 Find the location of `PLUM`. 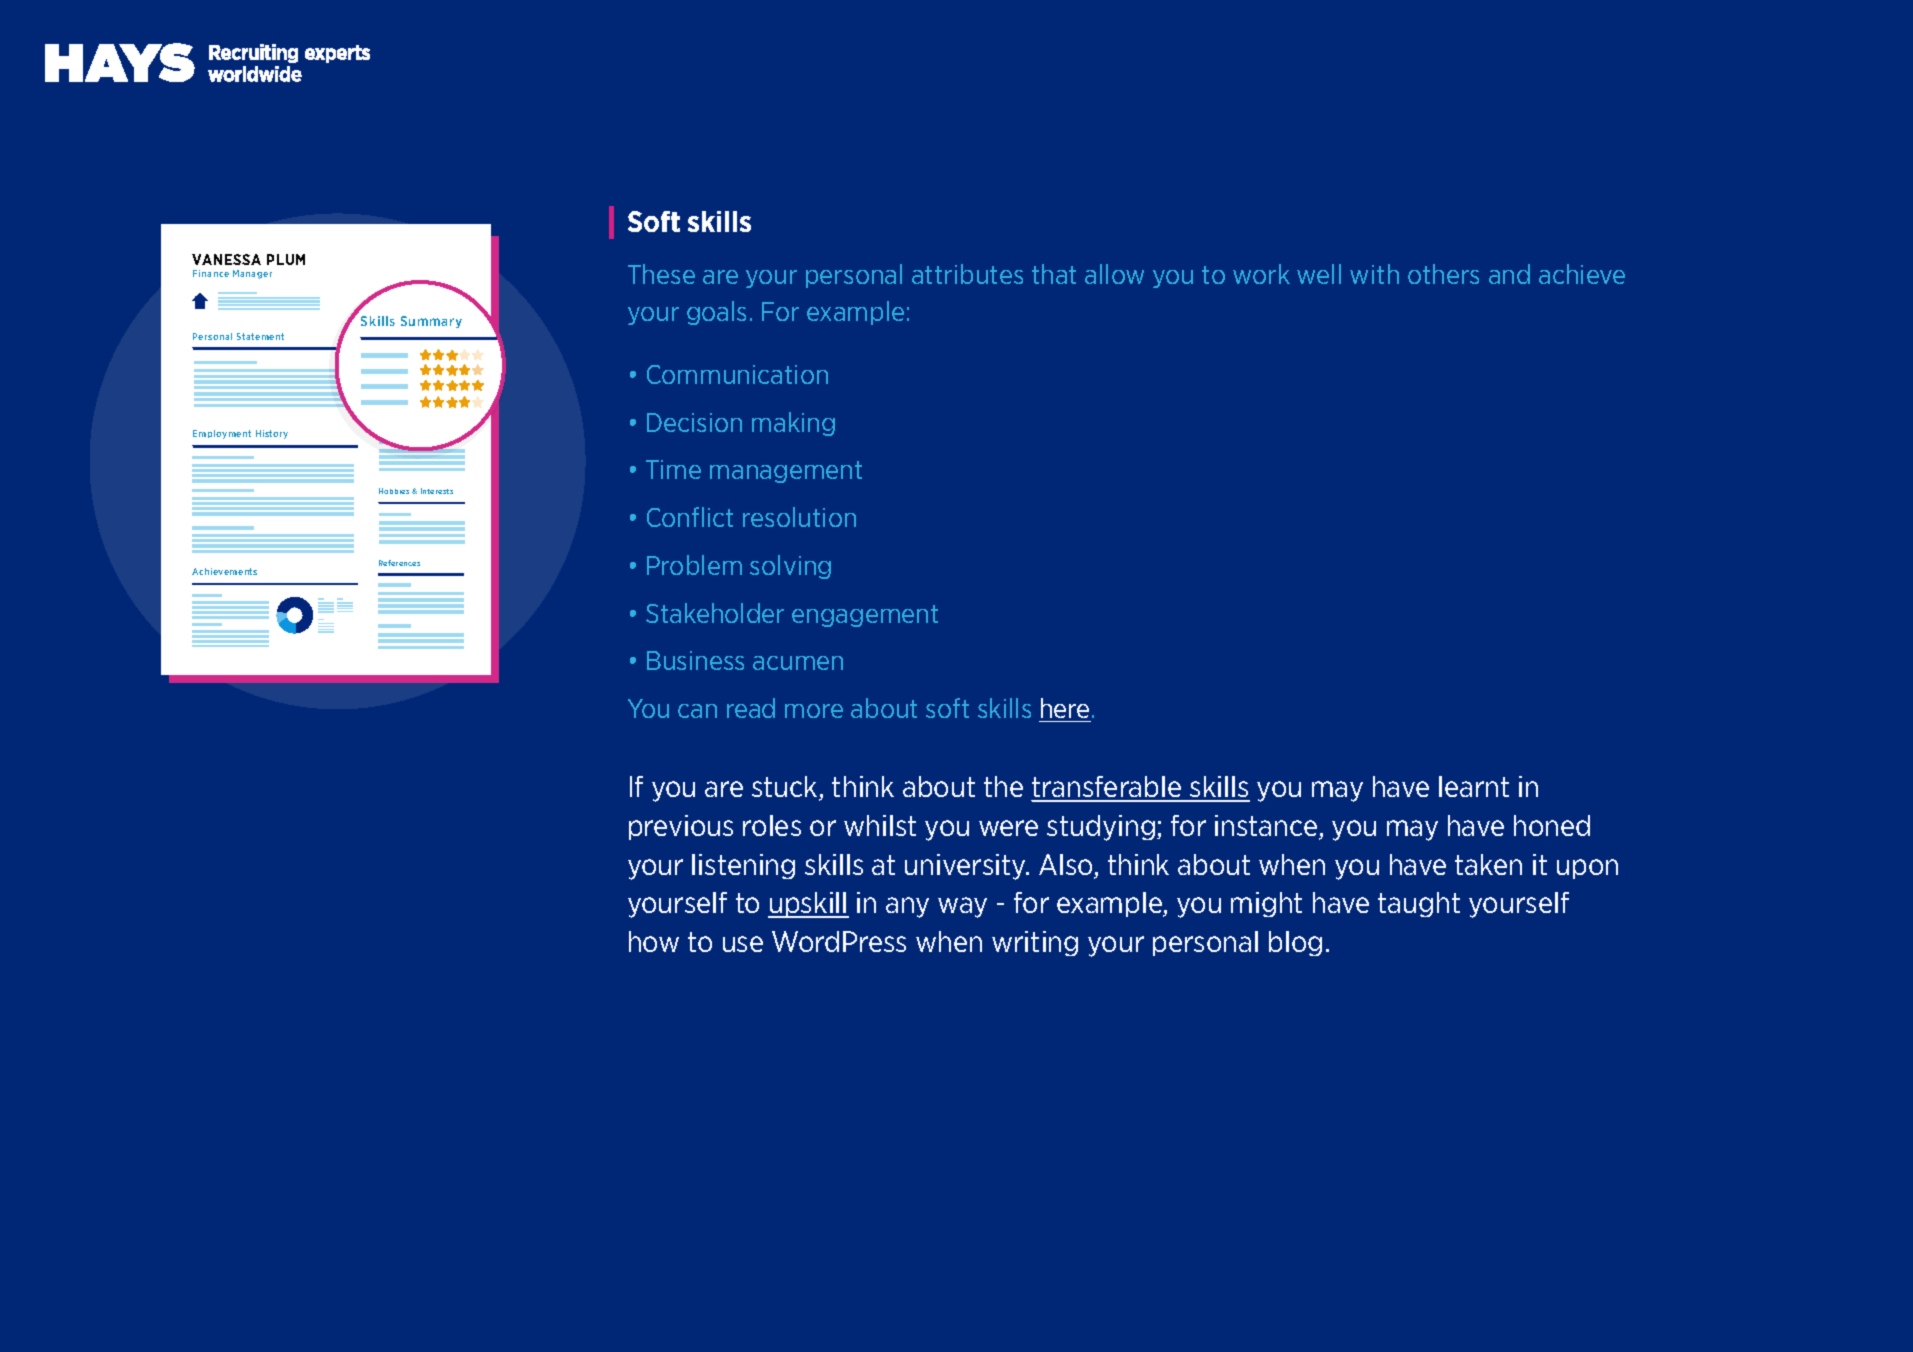

PLUM is located at coordinates (286, 259).
